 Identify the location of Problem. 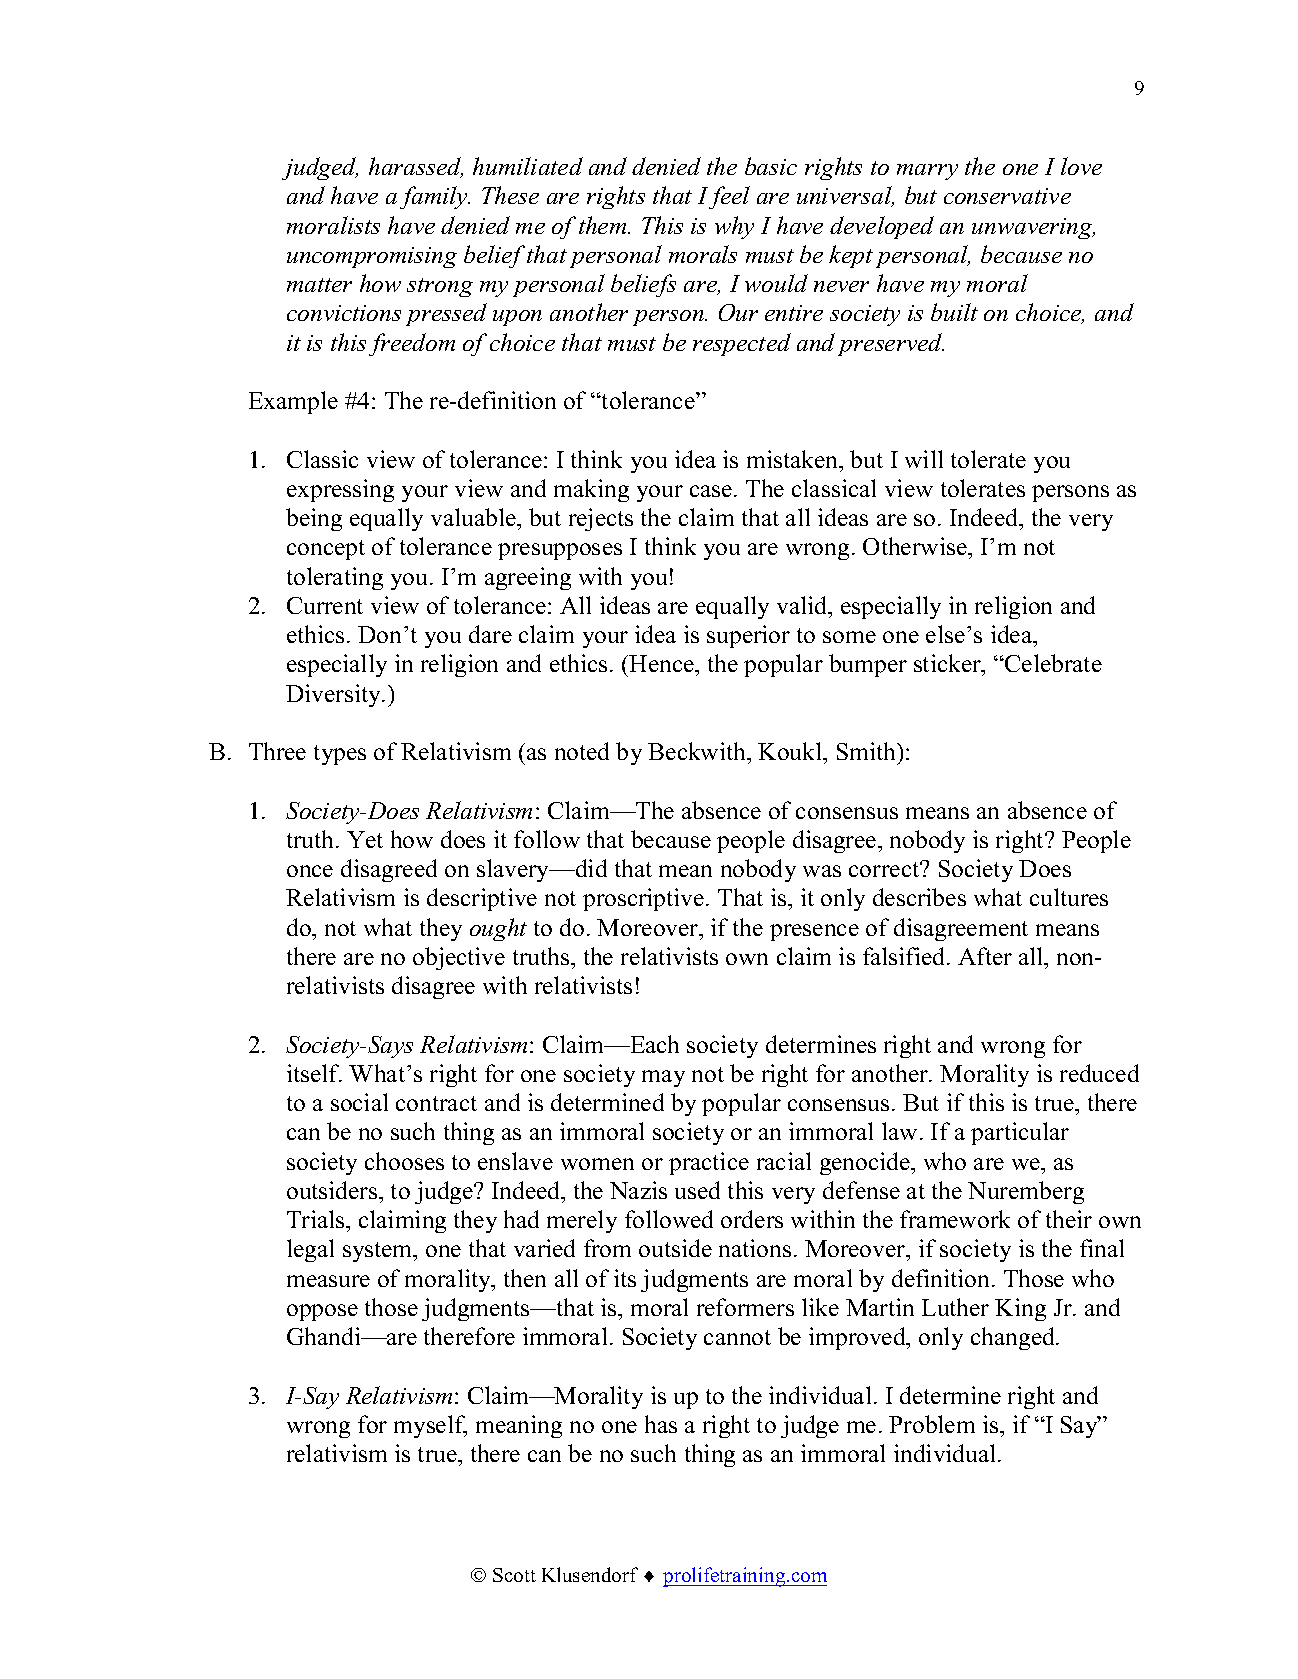
(932, 1424).
